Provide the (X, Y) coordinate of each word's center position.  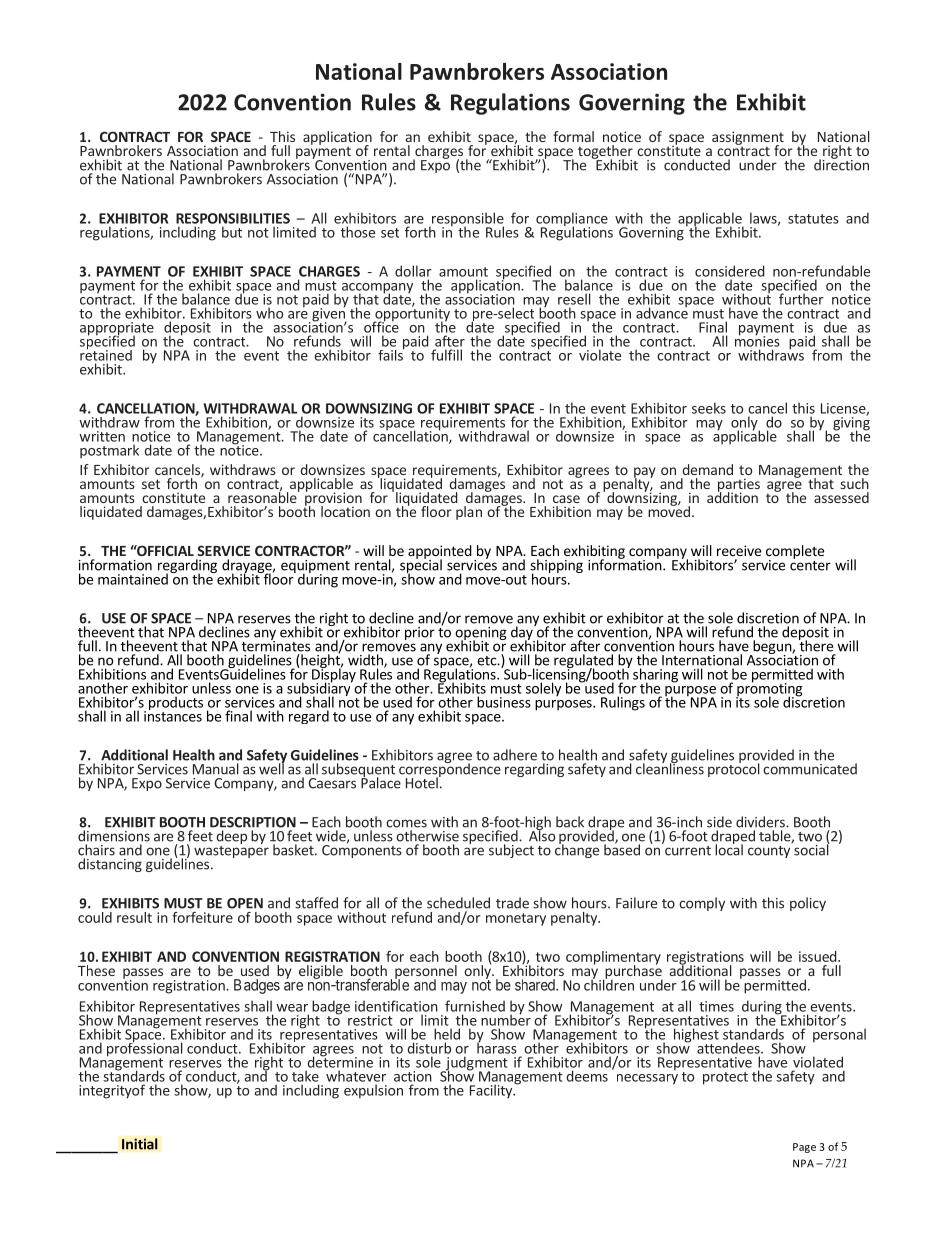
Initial (140, 1144)
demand (707, 469)
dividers (761, 822)
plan (469, 513)
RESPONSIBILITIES (233, 218)
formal (573, 136)
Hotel (423, 782)
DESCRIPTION (253, 822)
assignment (748, 139)
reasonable (263, 496)
